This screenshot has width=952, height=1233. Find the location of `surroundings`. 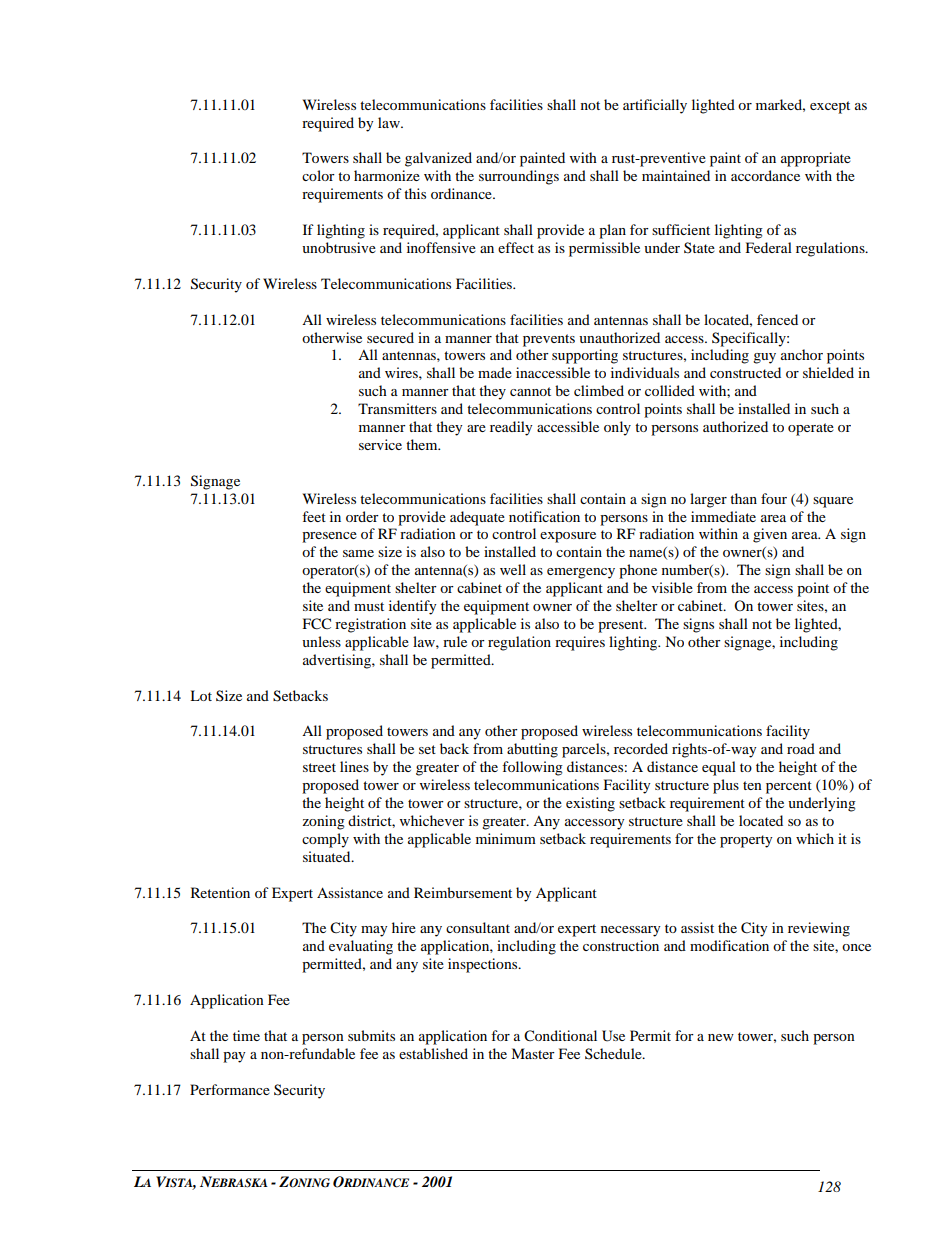

surroundings is located at coordinates (519, 177).
